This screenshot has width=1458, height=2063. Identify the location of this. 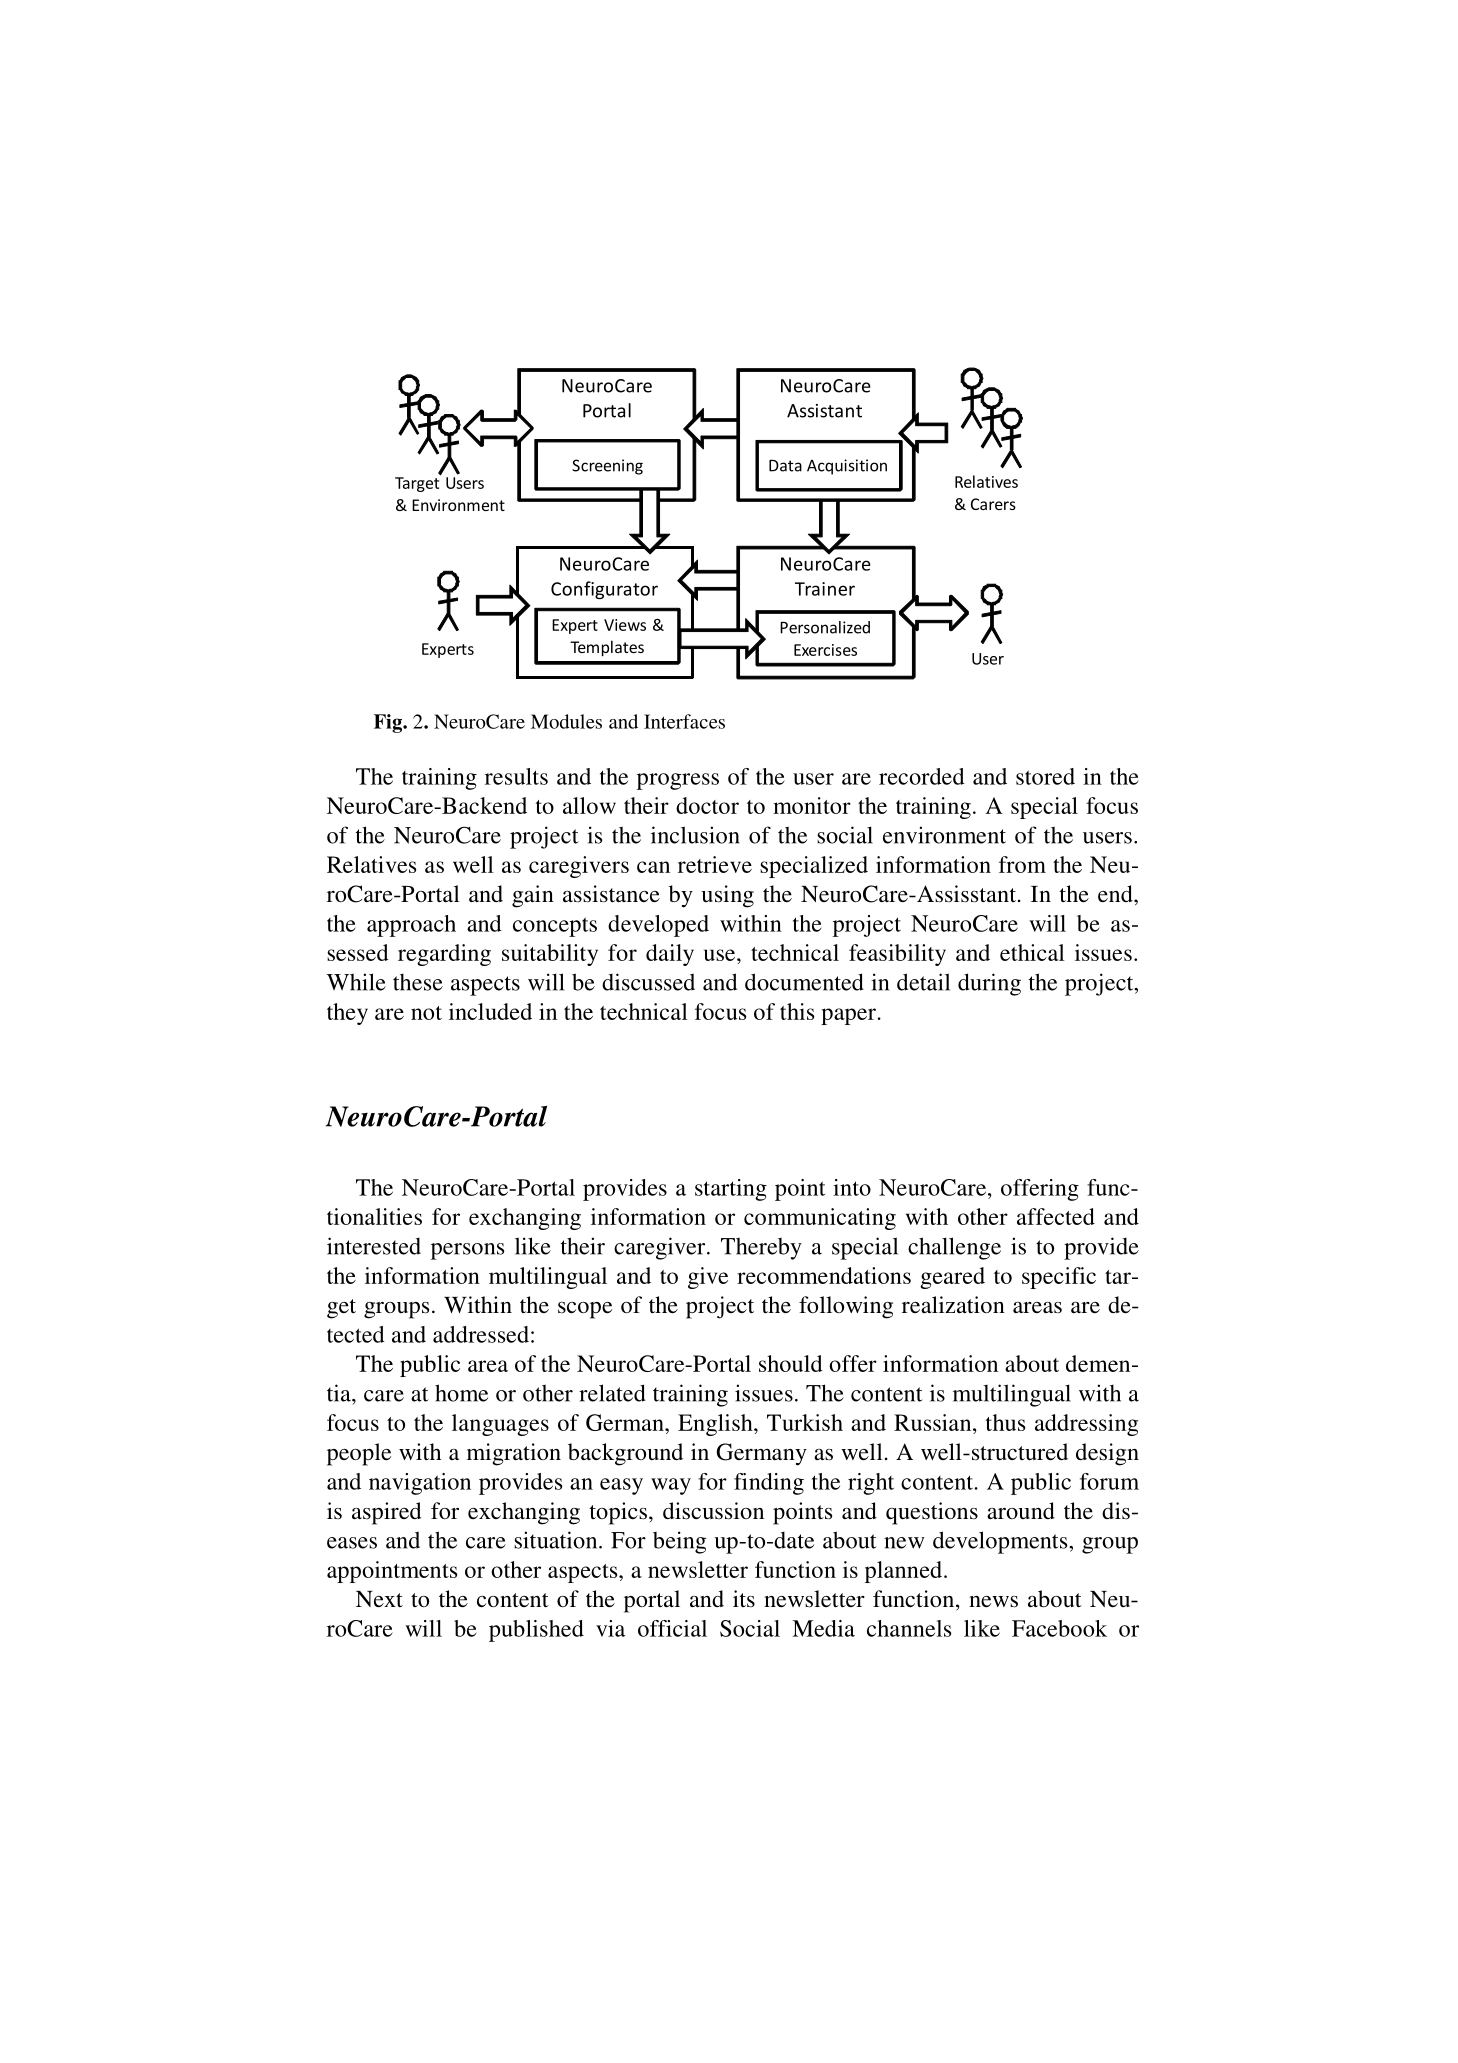
(797, 1011).
